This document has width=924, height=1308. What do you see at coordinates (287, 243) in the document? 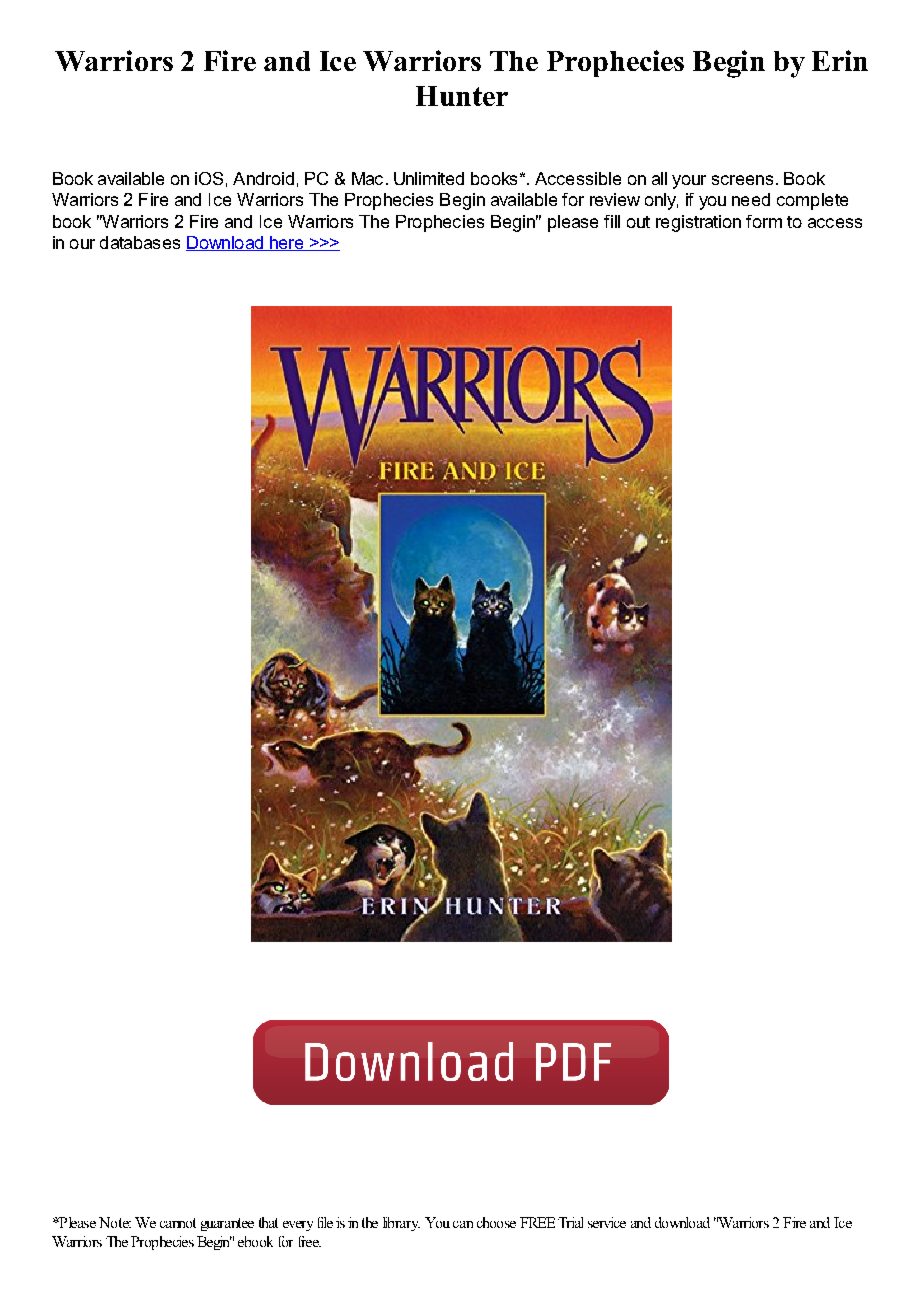
I see `here` at bounding box center [287, 243].
